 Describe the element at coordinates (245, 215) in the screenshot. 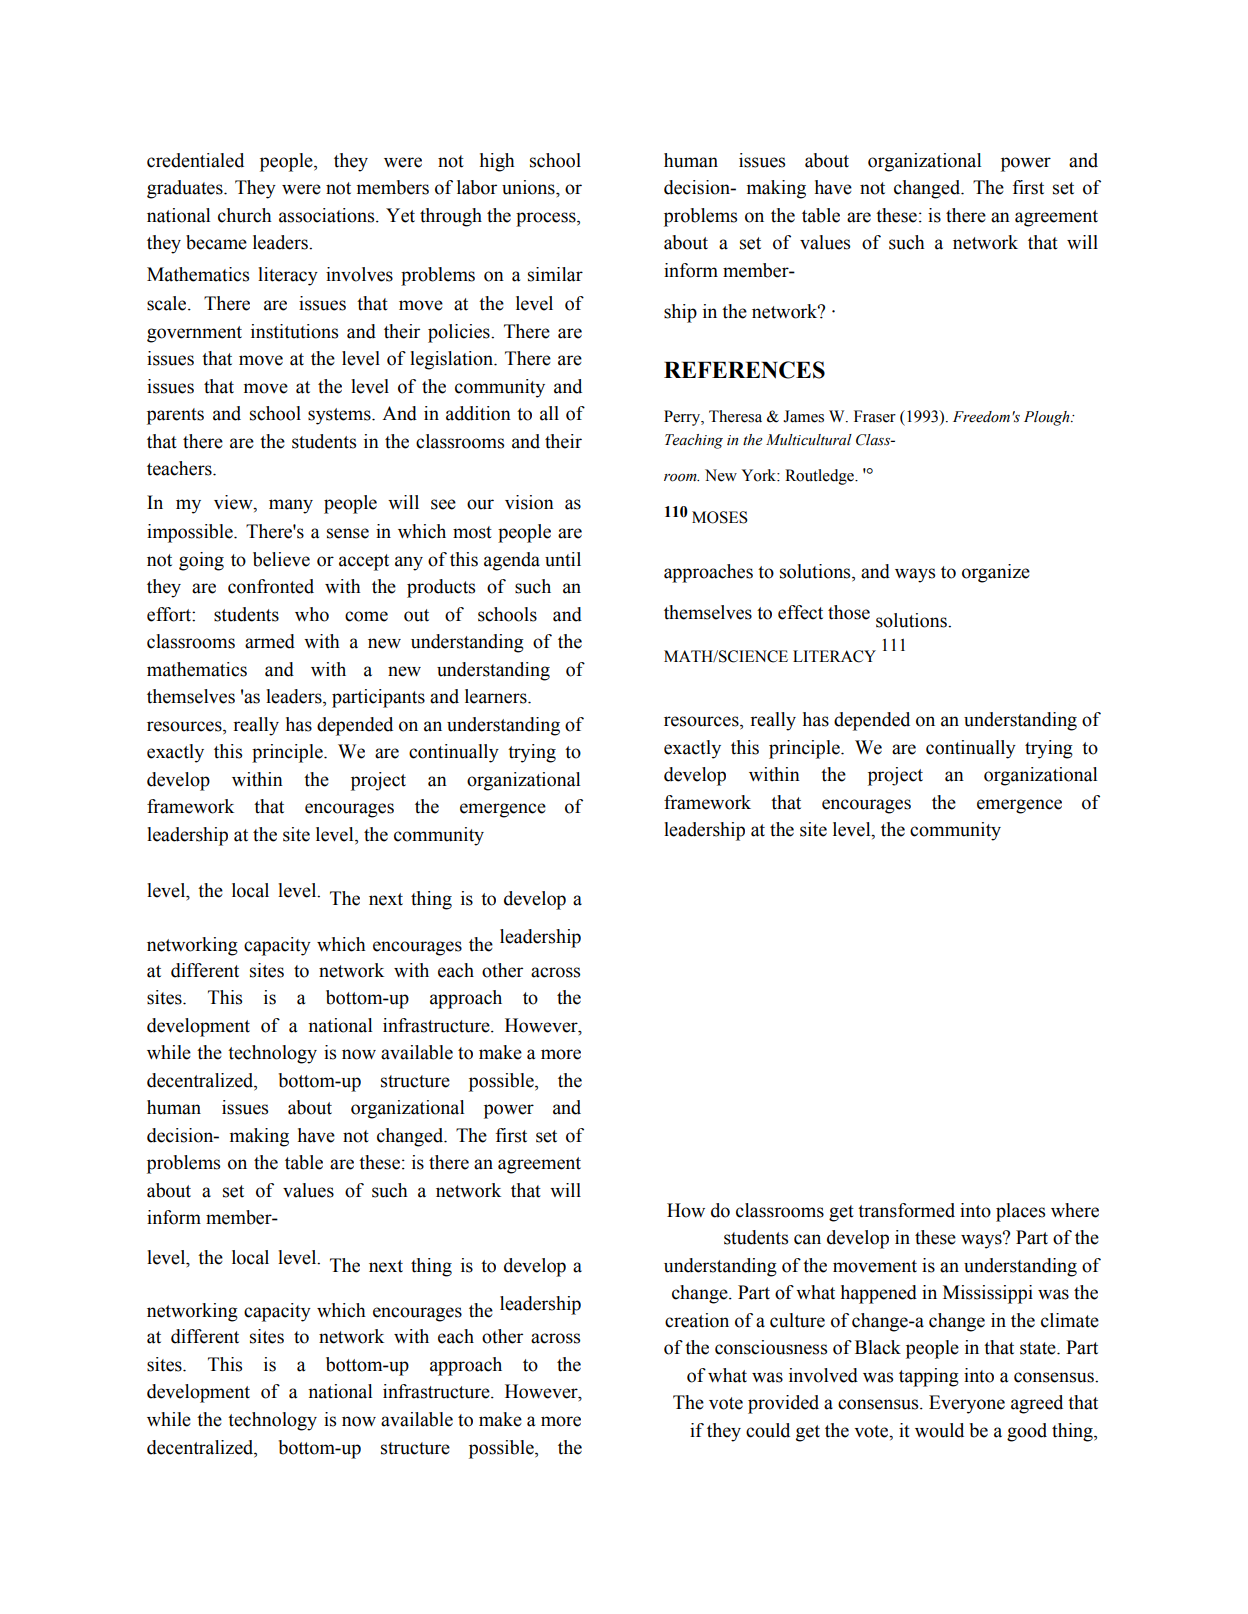

I see `church` at that location.
